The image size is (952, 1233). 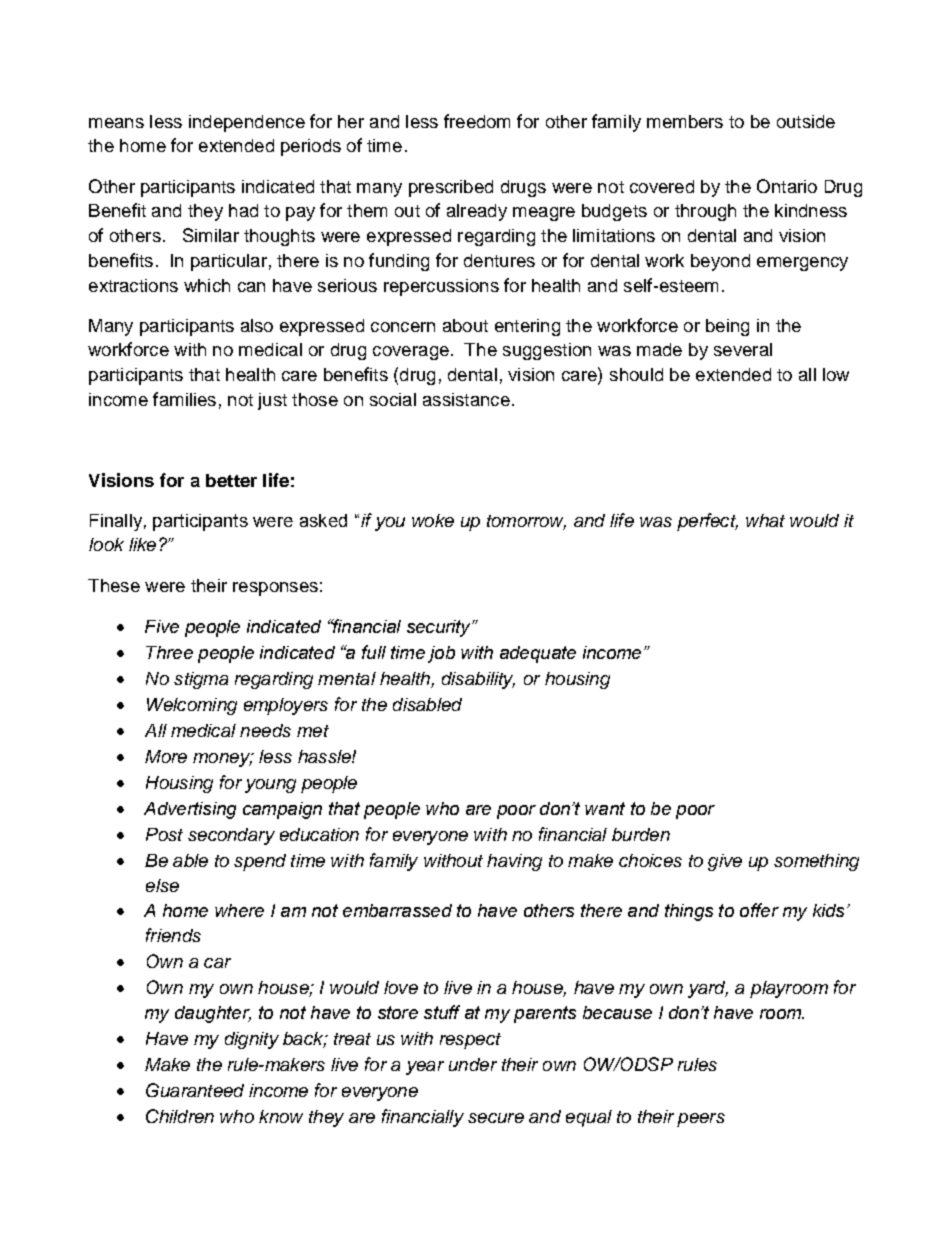 What do you see at coordinates (433, 520) in the image?
I see `woke` at bounding box center [433, 520].
